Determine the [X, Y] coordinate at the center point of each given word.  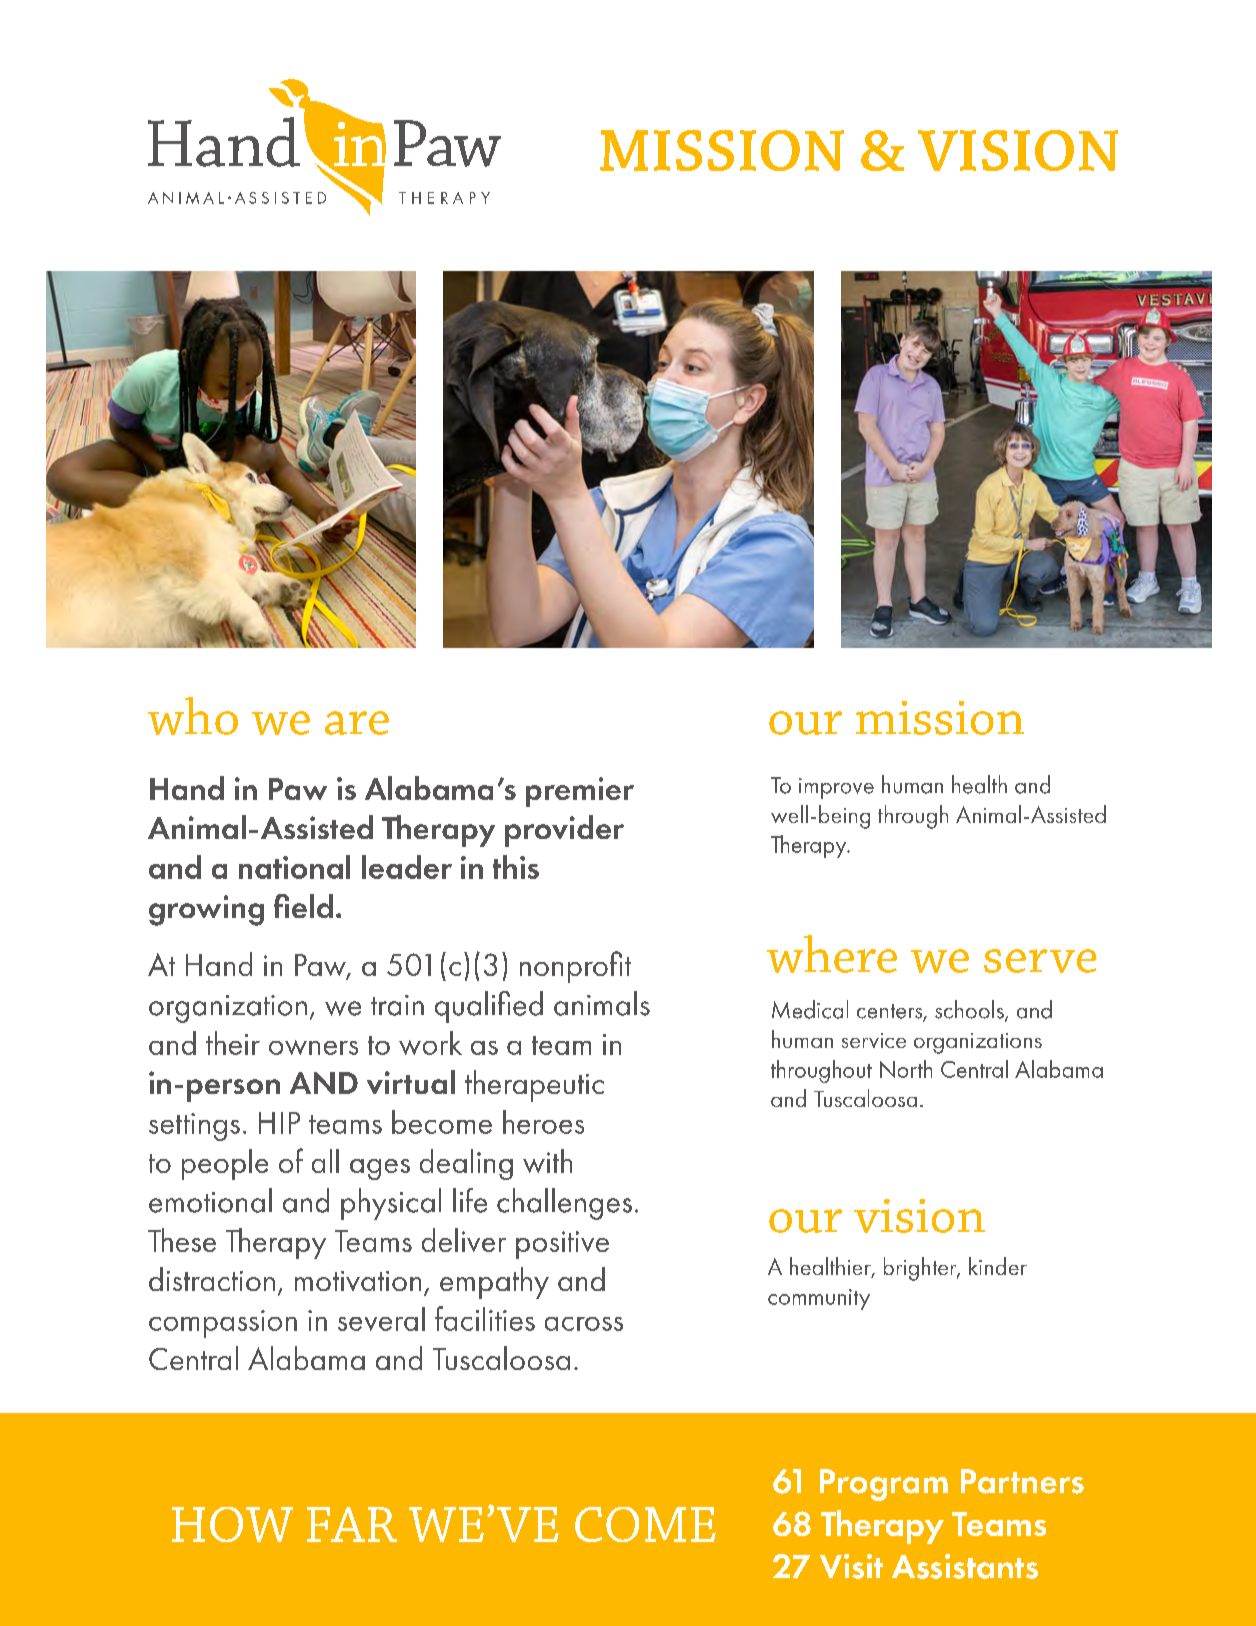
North [906, 1069]
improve [836, 788]
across [584, 1324]
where [832, 954]
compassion [223, 1324]
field [303, 906]
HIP [279, 1123]
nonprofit [575, 967]
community [819, 1299]
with [547, 1161]
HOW [232, 1524]
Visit [851, 1566]
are [357, 723]
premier [580, 792]
